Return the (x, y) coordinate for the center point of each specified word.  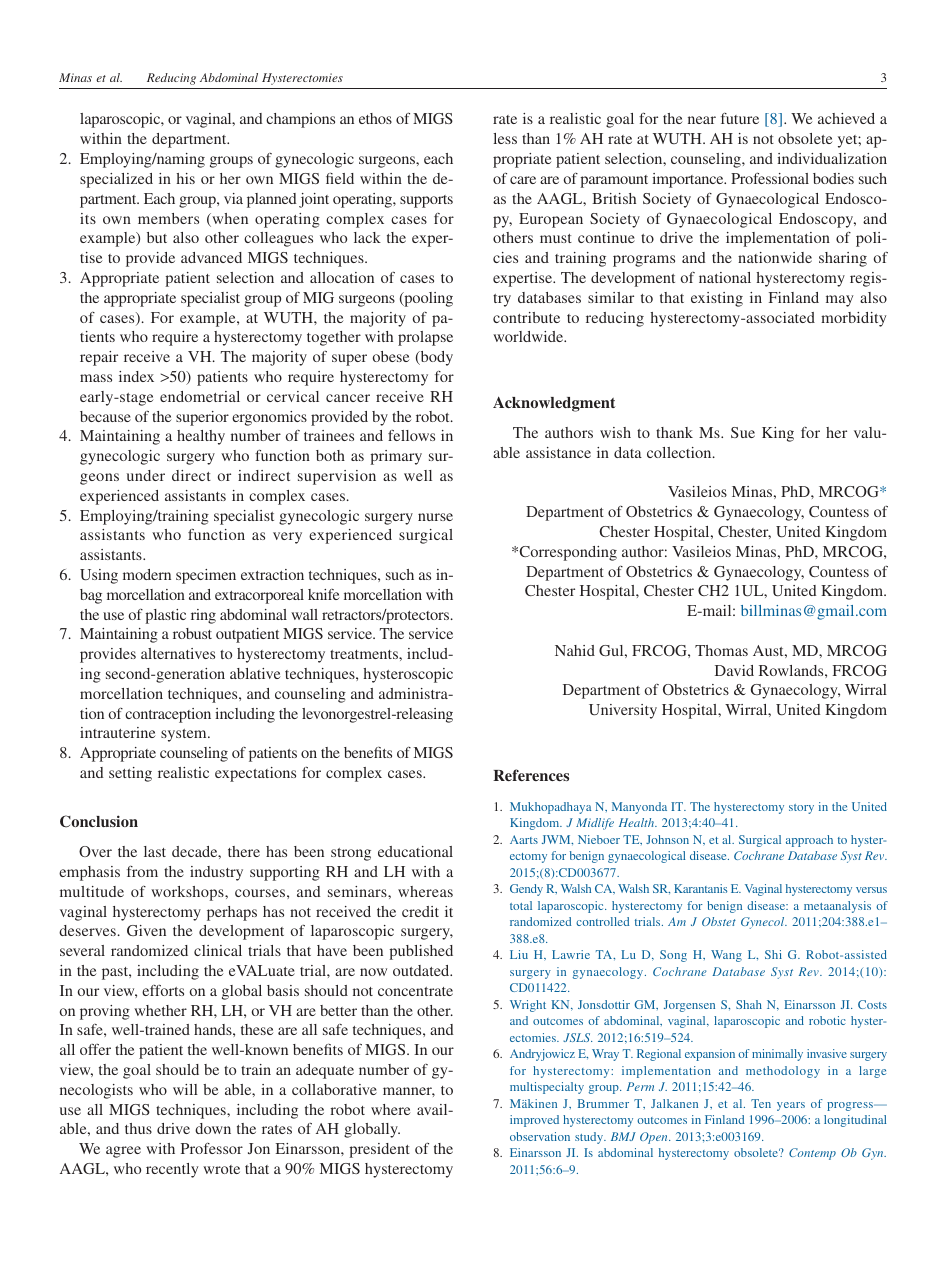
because (105, 416)
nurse (435, 517)
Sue (743, 432)
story (801, 809)
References (531, 775)
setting (130, 774)
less (505, 138)
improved (534, 1121)
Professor (212, 1148)
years (791, 1106)
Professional (770, 178)
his (186, 178)
